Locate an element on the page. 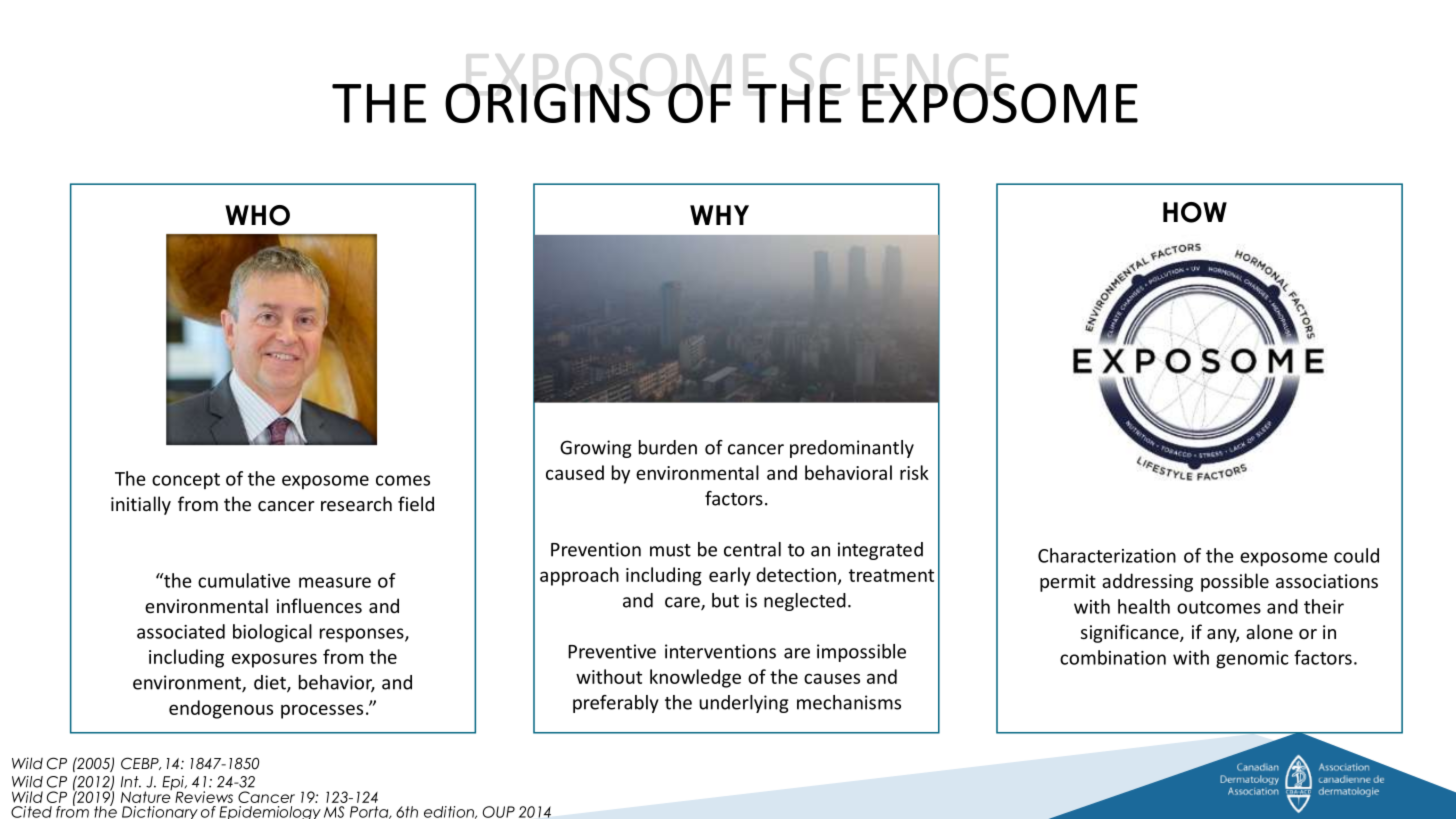 The width and height of the page is (1456, 819). OUP is located at coordinates (499, 812).
